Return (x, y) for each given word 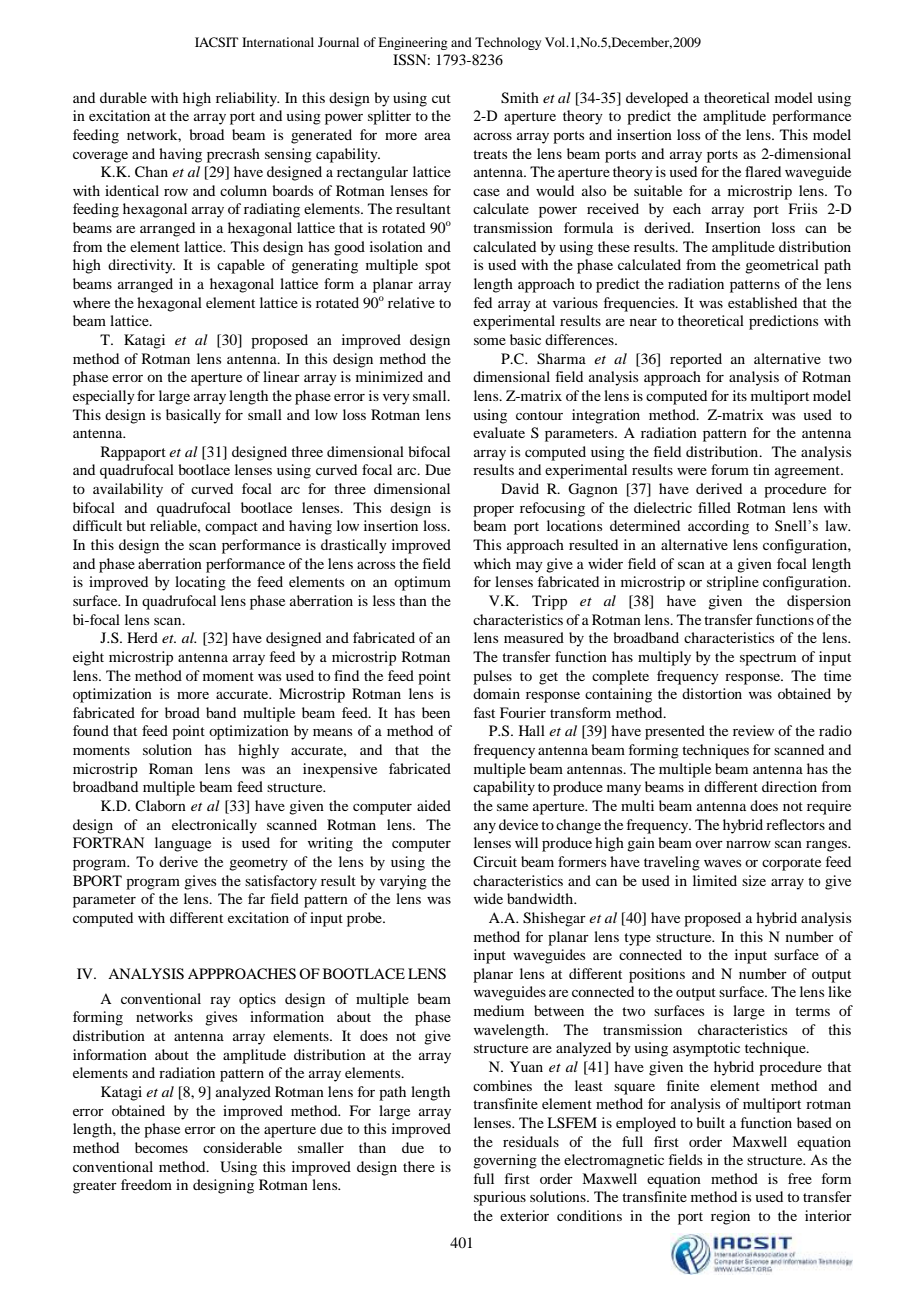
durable (123, 97)
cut (441, 98)
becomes (161, 1147)
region (730, 1217)
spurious (500, 1198)
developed (657, 99)
